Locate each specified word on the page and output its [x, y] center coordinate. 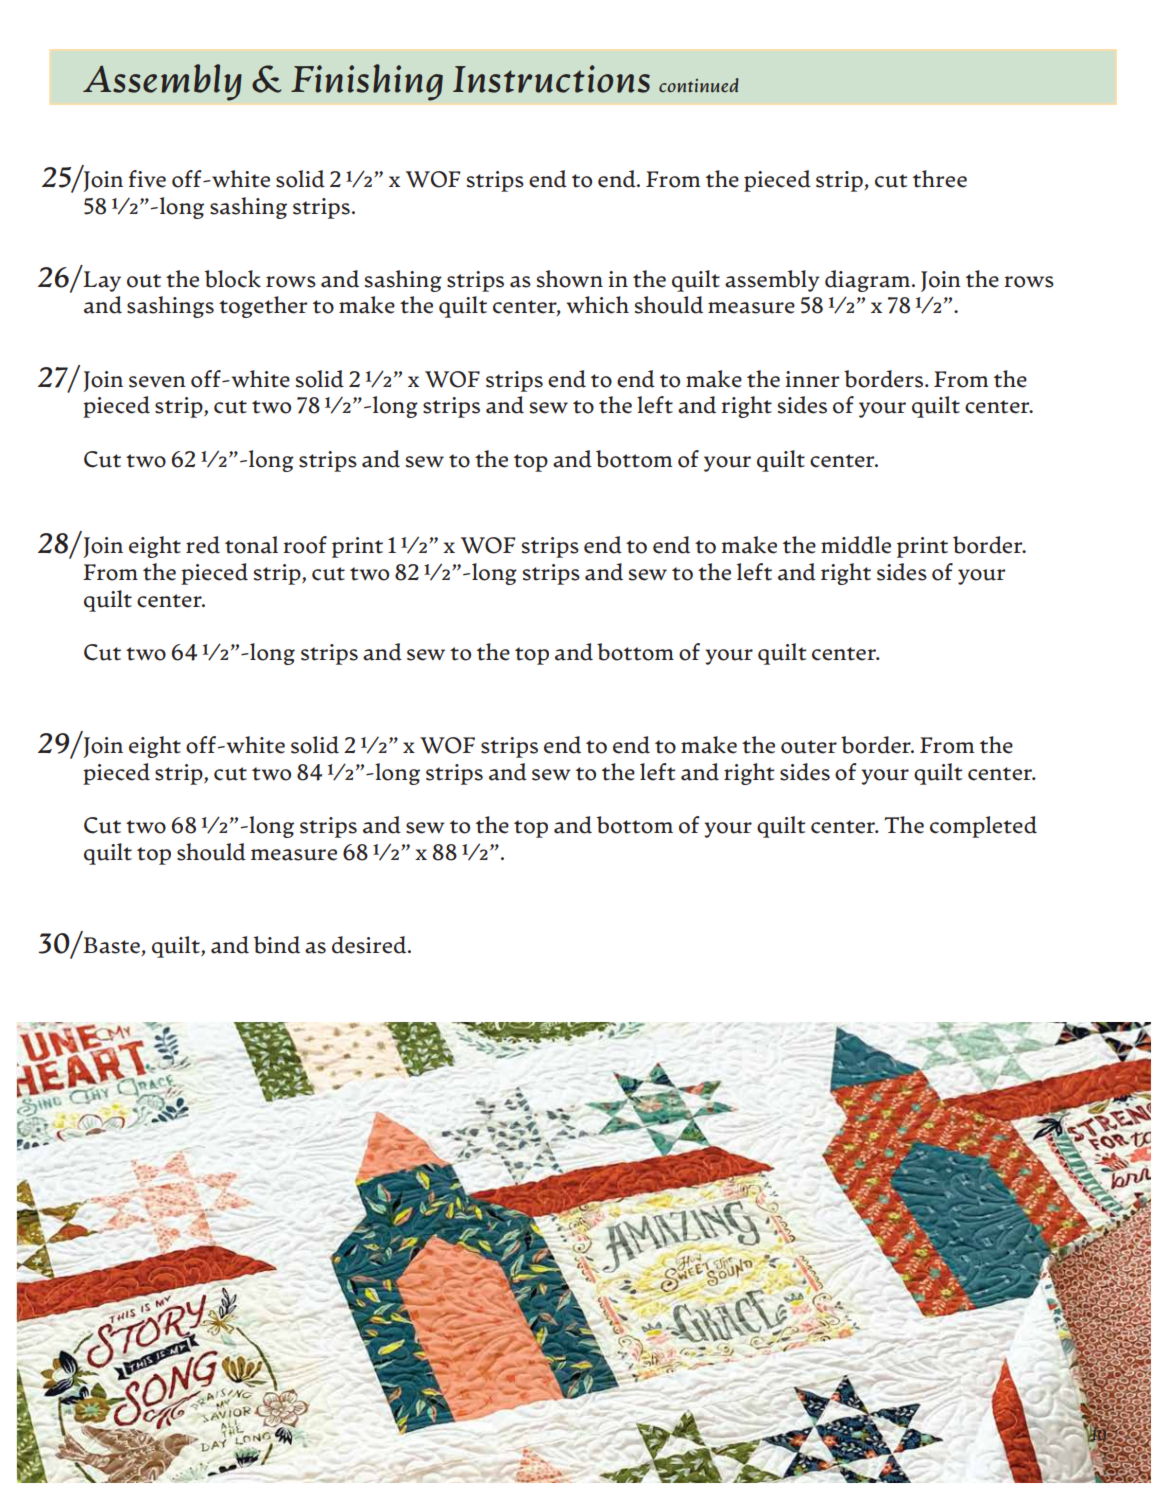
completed [983, 827]
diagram [869, 281]
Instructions [551, 79]
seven [157, 382]
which [597, 305]
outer [809, 747]
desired [370, 945]
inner [812, 379]
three [940, 179]
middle [856, 545]
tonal [251, 545]
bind [276, 945]
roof [305, 545]
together [263, 307]
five [147, 179]
